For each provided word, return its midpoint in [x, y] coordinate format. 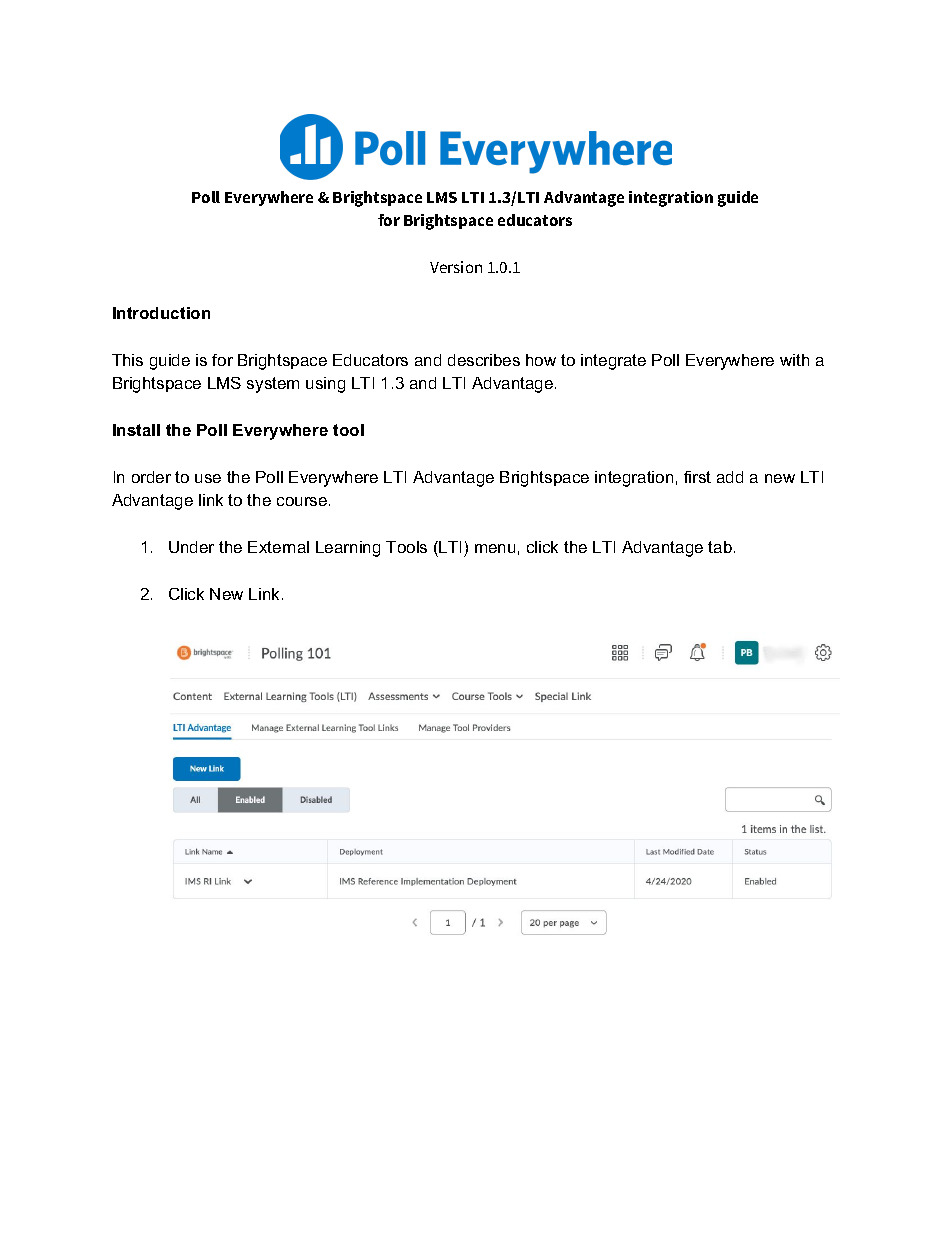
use [208, 478]
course [303, 501]
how [541, 360]
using [325, 385]
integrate [613, 362]
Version [456, 267]
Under [191, 547]
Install [136, 430]
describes [484, 360]
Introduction [161, 313]
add [730, 477]
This [127, 360]
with [794, 360]
